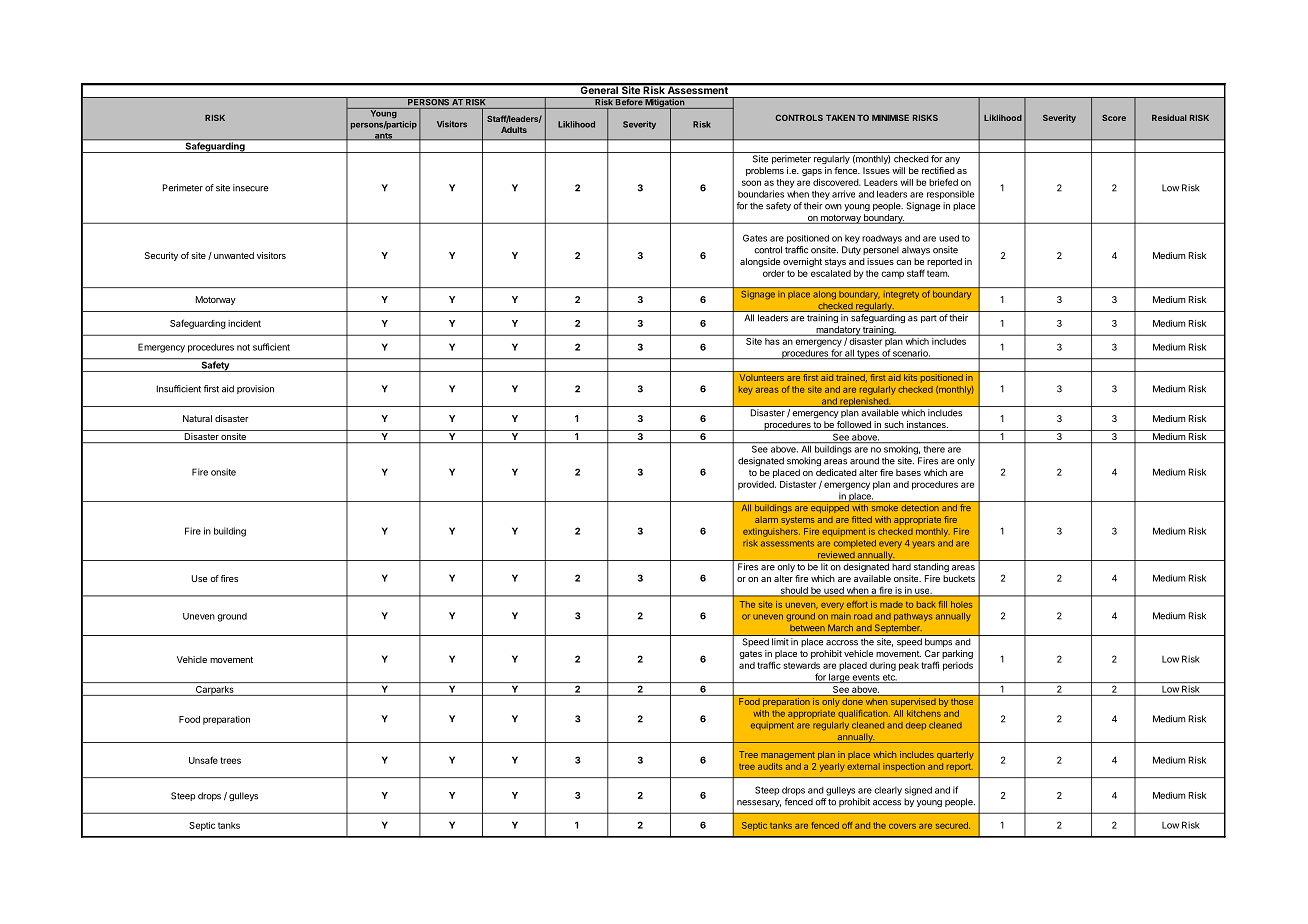 This screenshot has width=1308, height=924. I want to click on parking, so click(957, 654).
